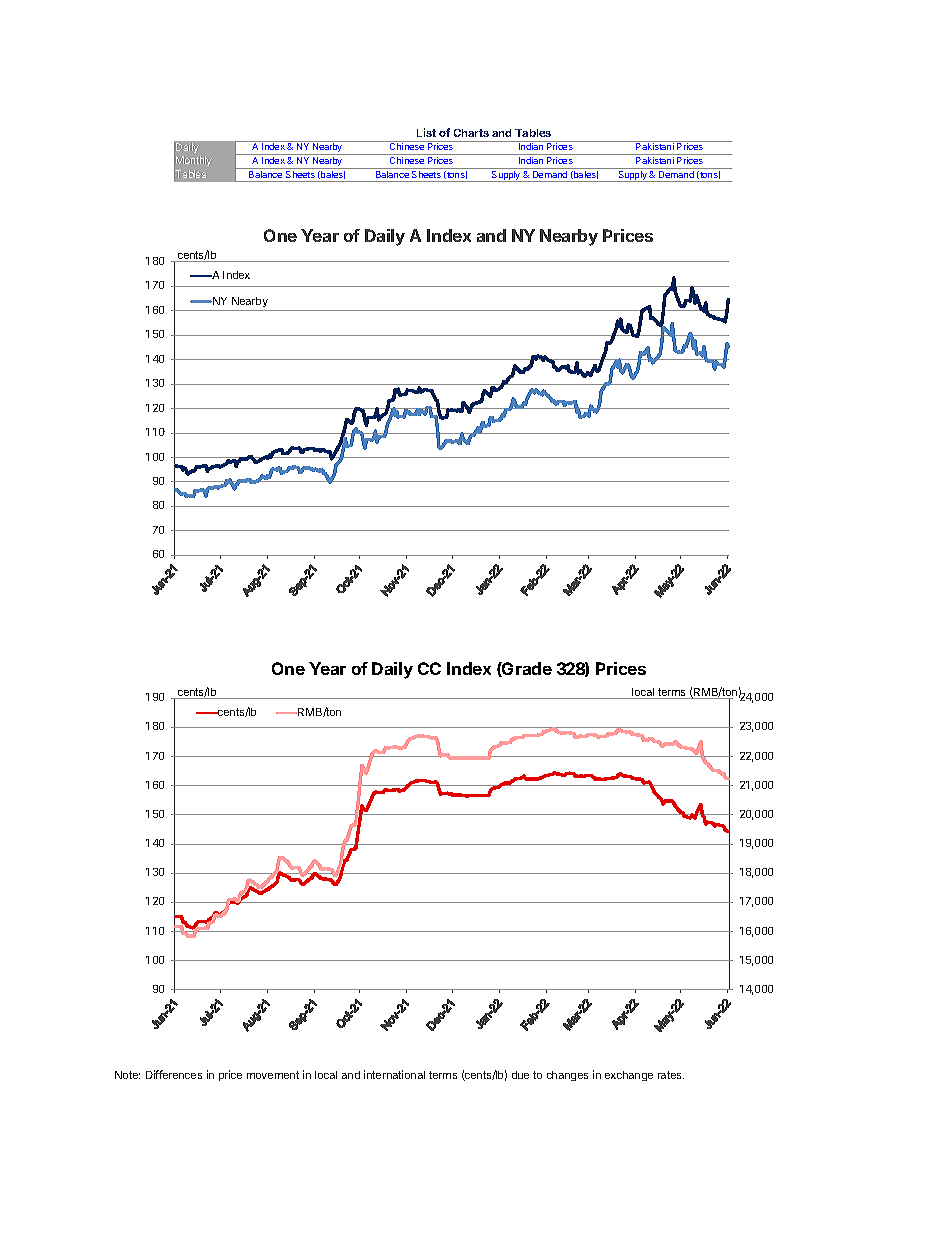  What do you see at coordinates (567, 1076) in the image?
I see `changes` at bounding box center [567, 1076].
